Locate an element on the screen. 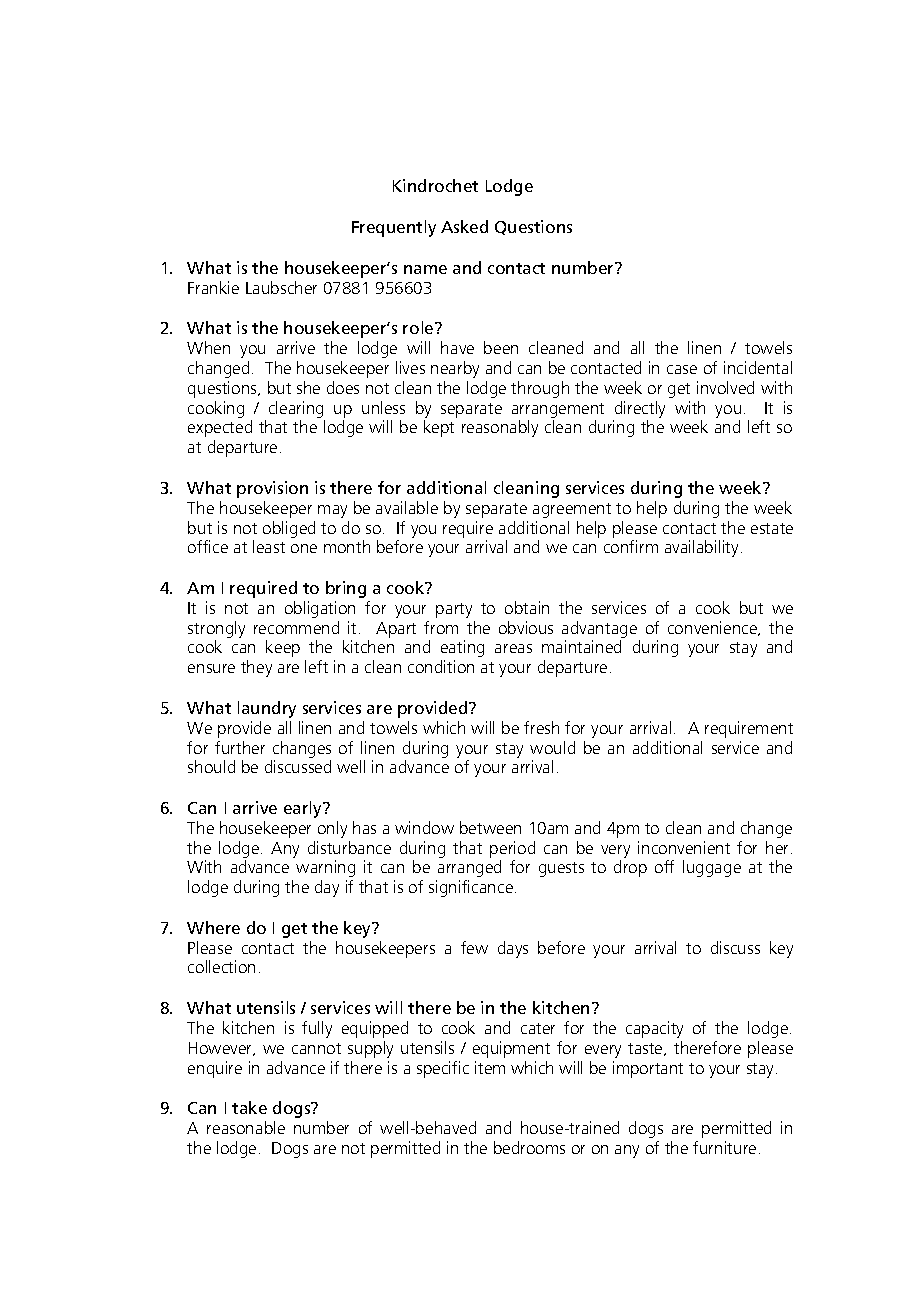 The height and width of the screenshot is (1308, 924). collection is located at coordinates (221, 966).
